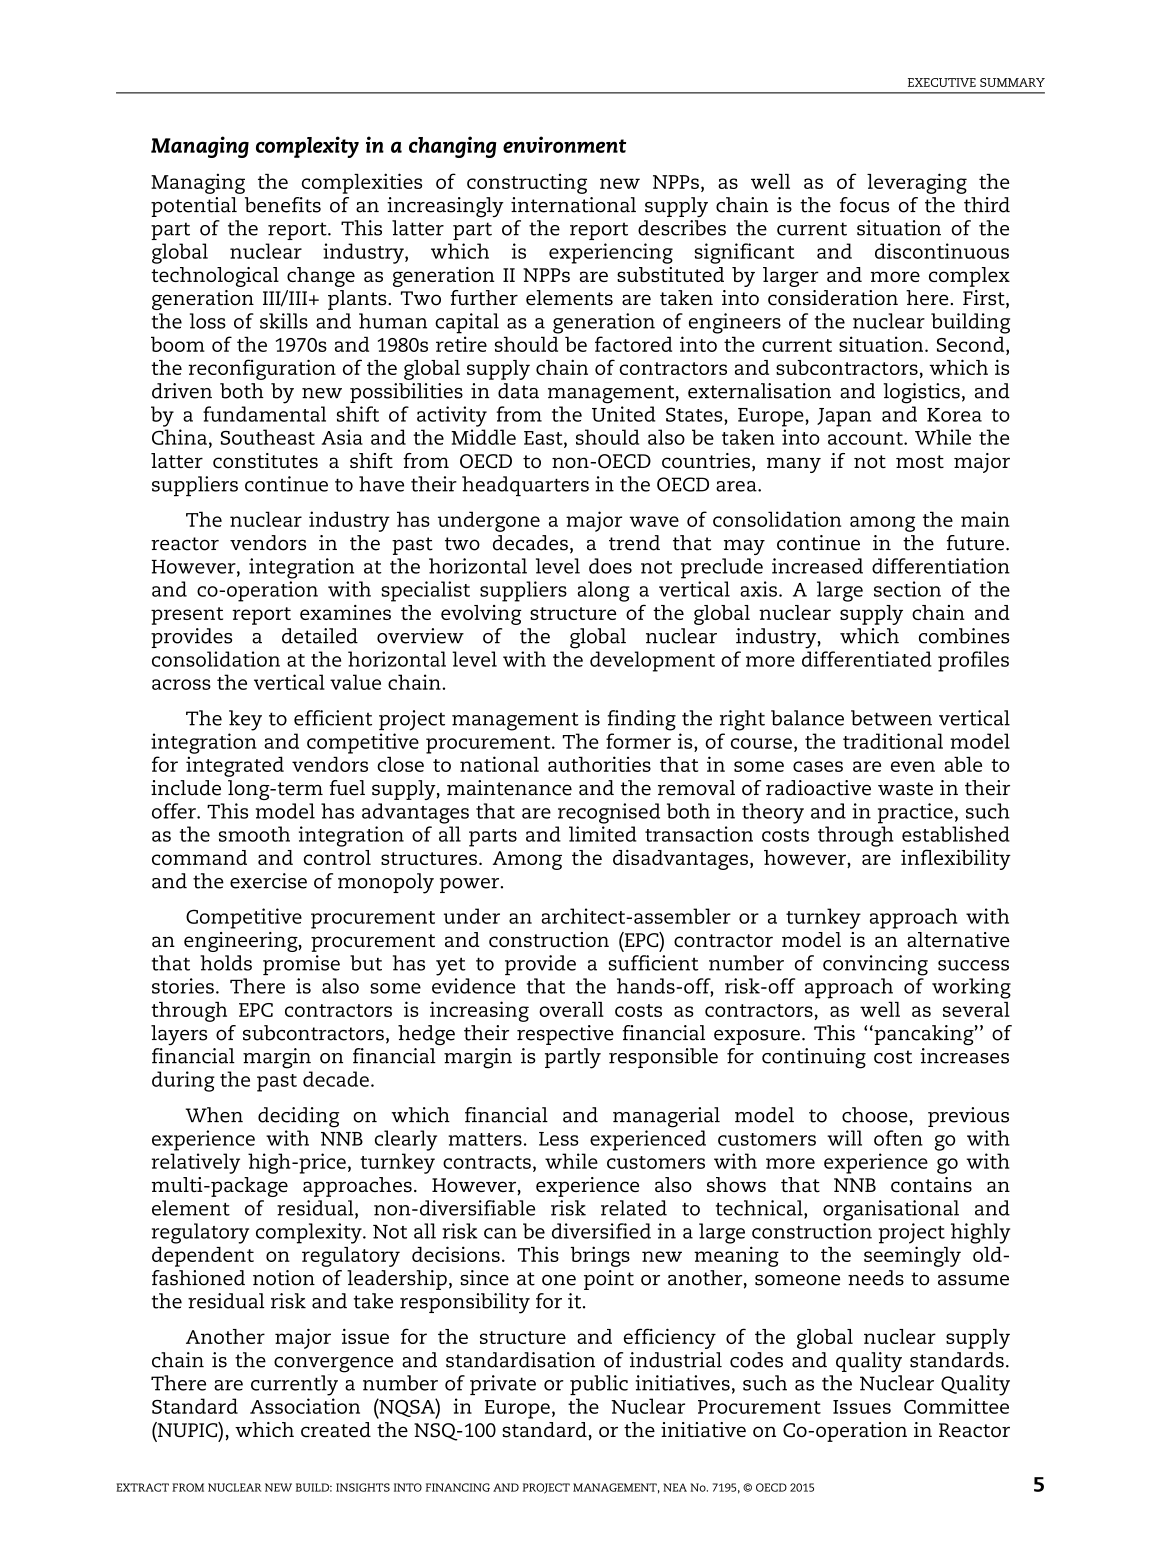 Image resolution: width=1161 pixels, height=1567 pixels. I want to click on benefits, so click(283, 205).
